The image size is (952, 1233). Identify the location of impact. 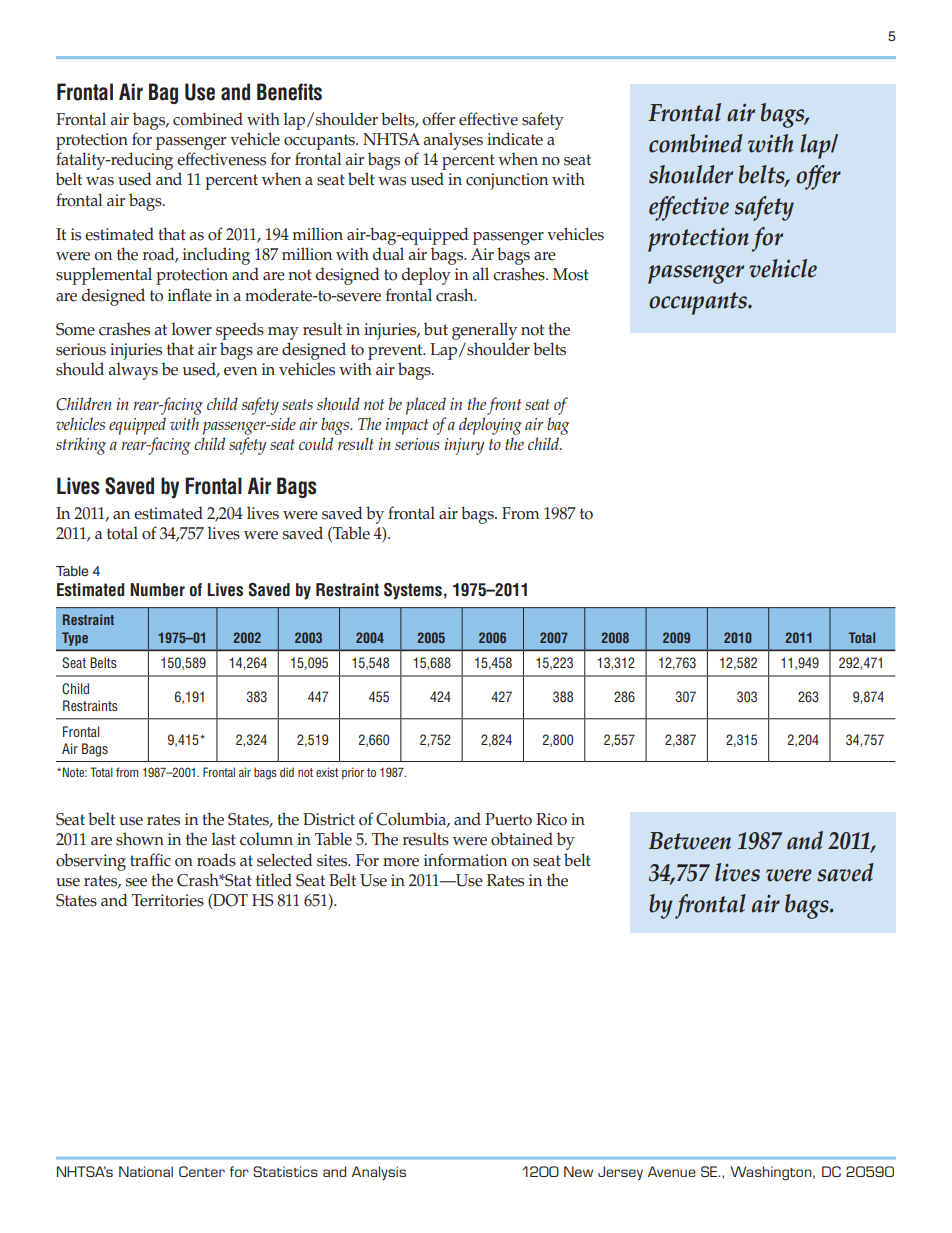
(406, 426).
